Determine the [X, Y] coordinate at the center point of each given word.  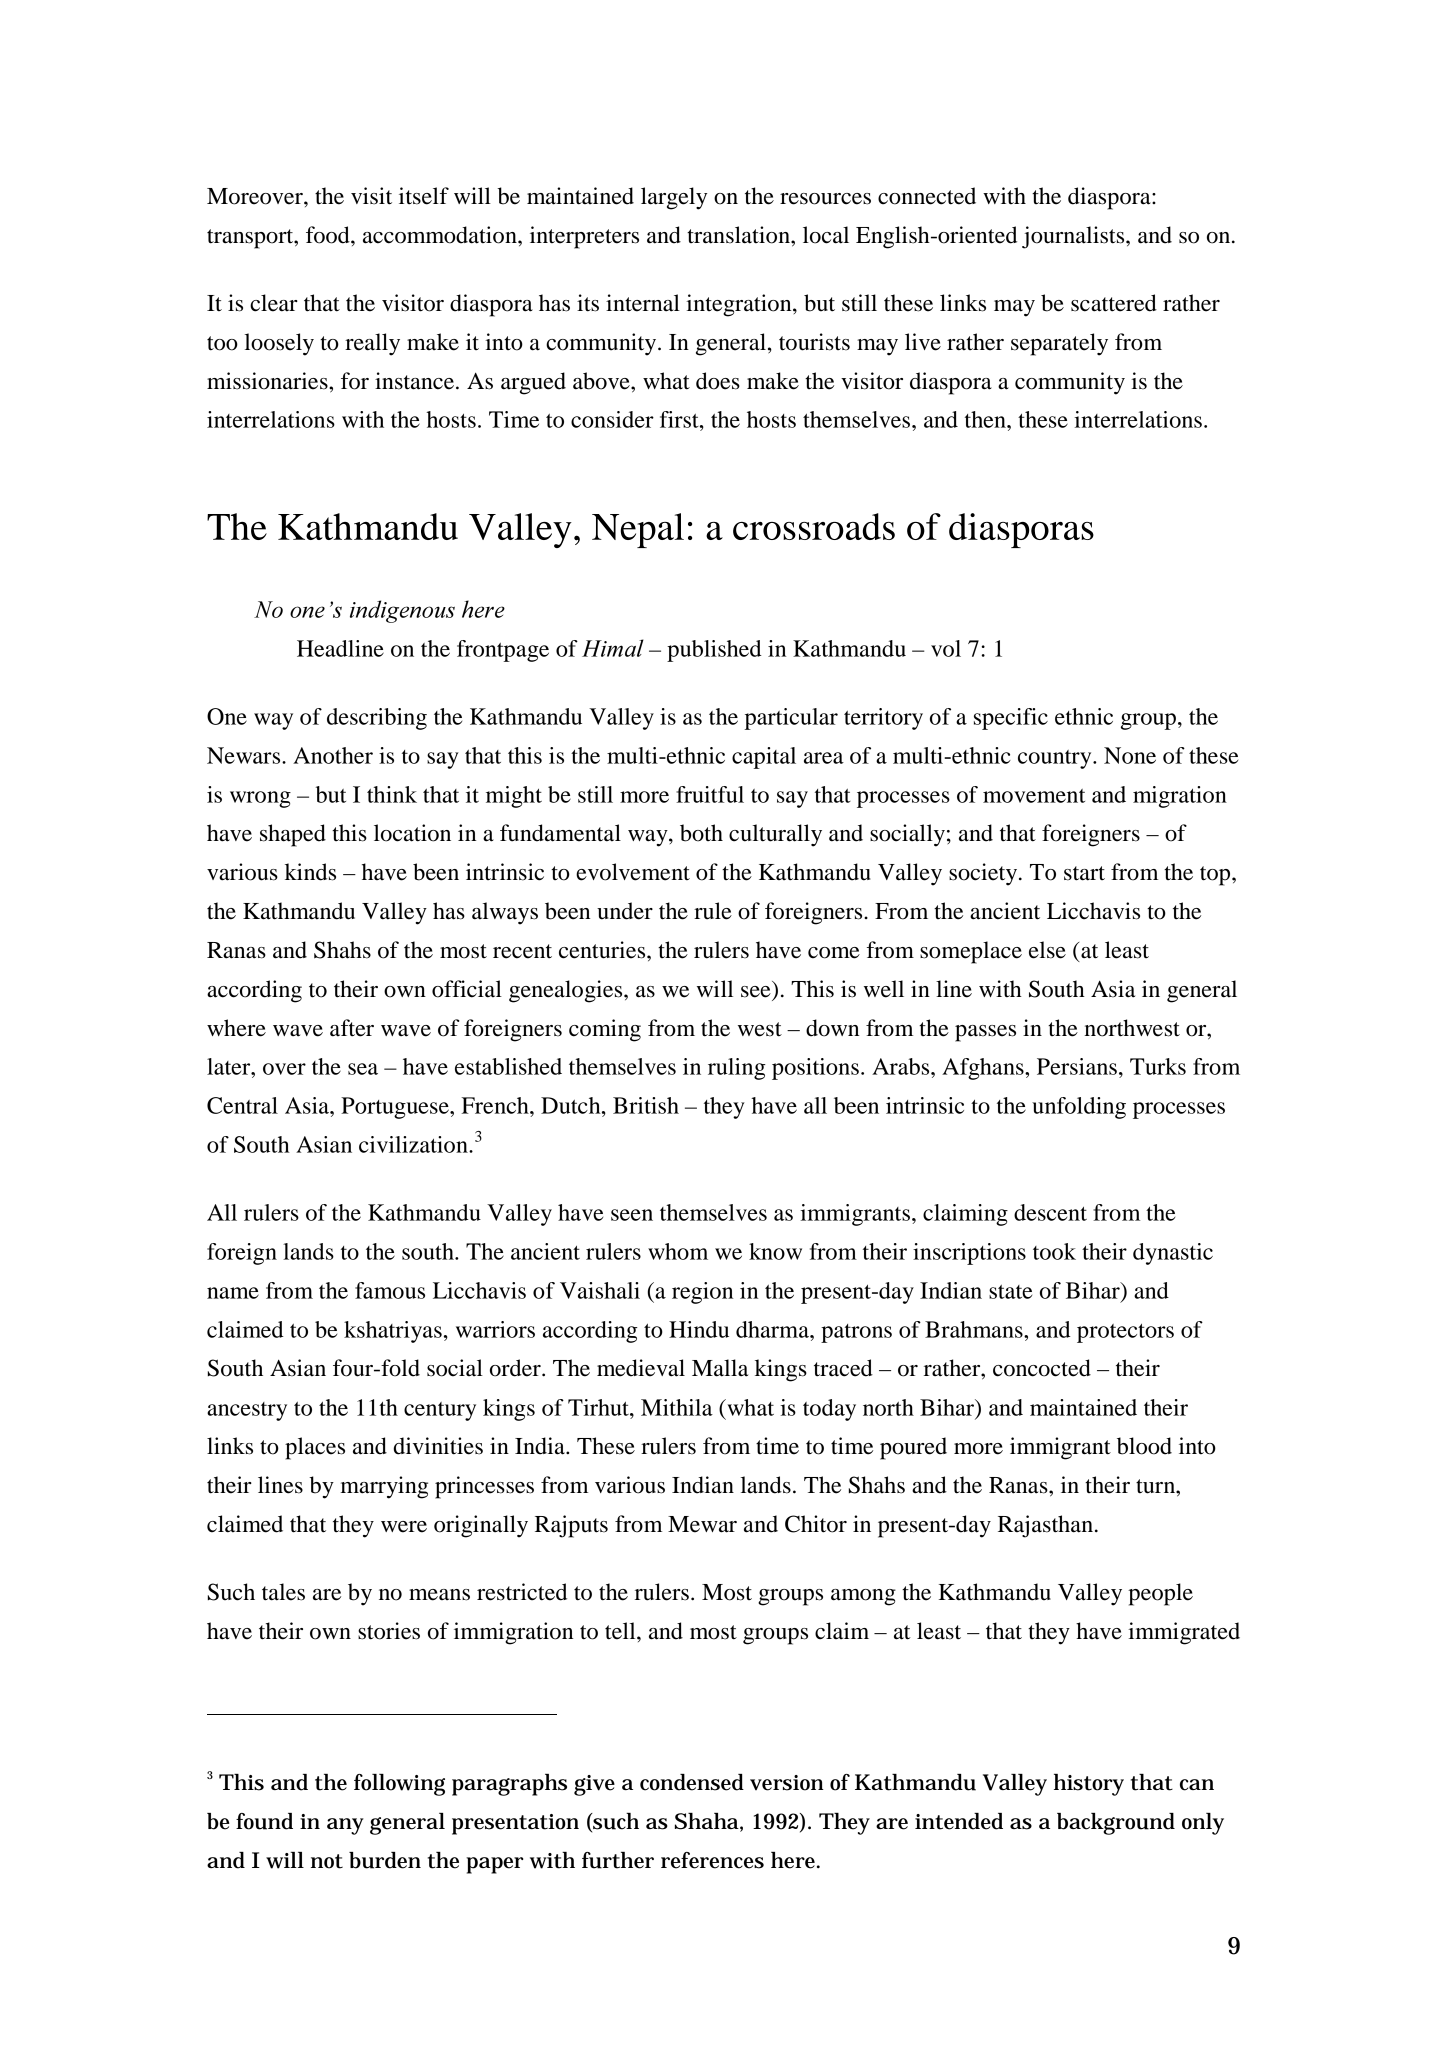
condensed [692, 1782]
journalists [1074, 237]
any [345, 1826]
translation [739, 235]
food [329, 235]
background [1116, 1824]
